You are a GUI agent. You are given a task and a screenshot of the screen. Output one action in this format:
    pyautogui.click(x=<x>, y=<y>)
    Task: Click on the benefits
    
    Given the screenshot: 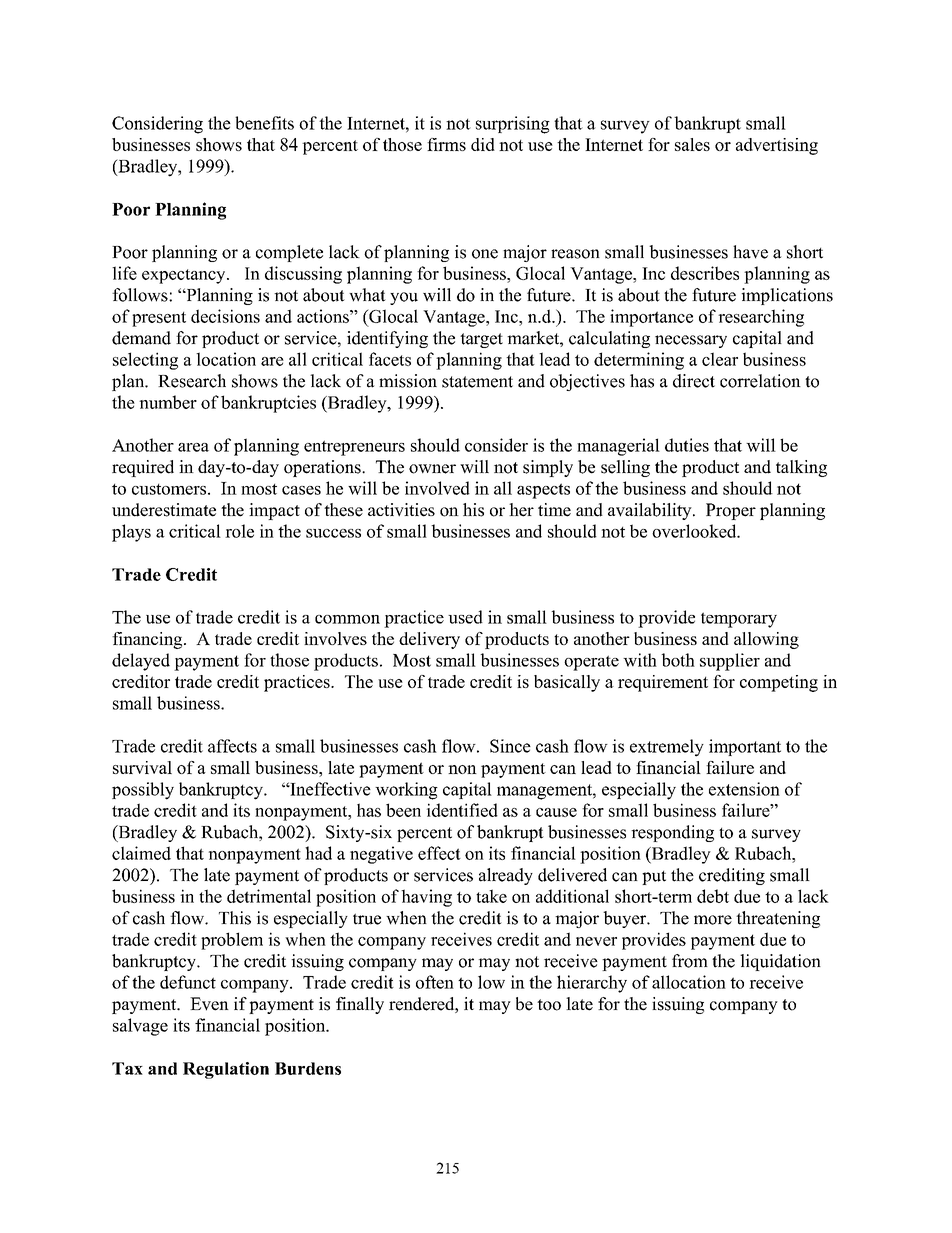 What is the action you would take?
    pyautogui.click(x=264, y=123)
